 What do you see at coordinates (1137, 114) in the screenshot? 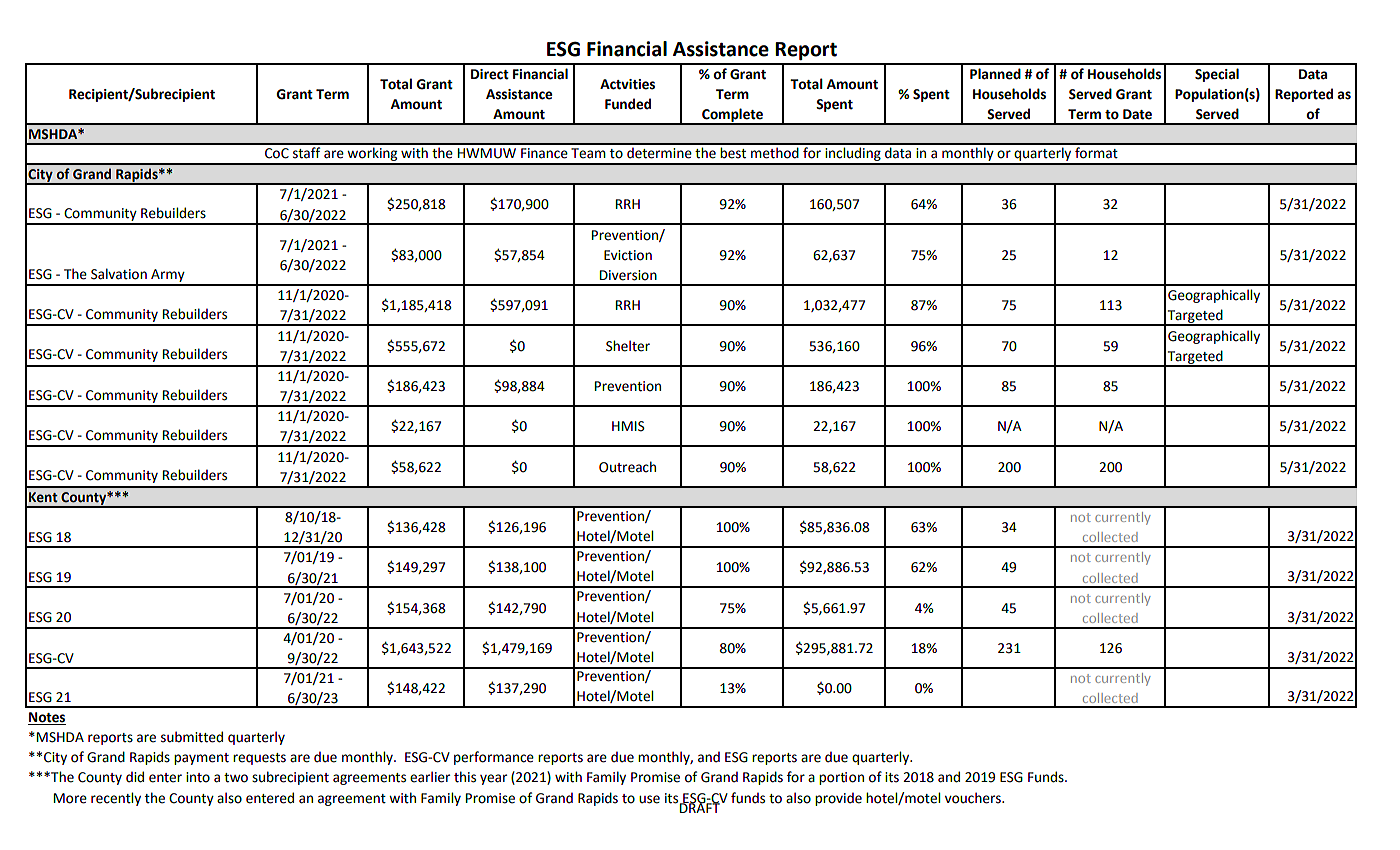
I see `Date` at bounding box center [1137, 114].
